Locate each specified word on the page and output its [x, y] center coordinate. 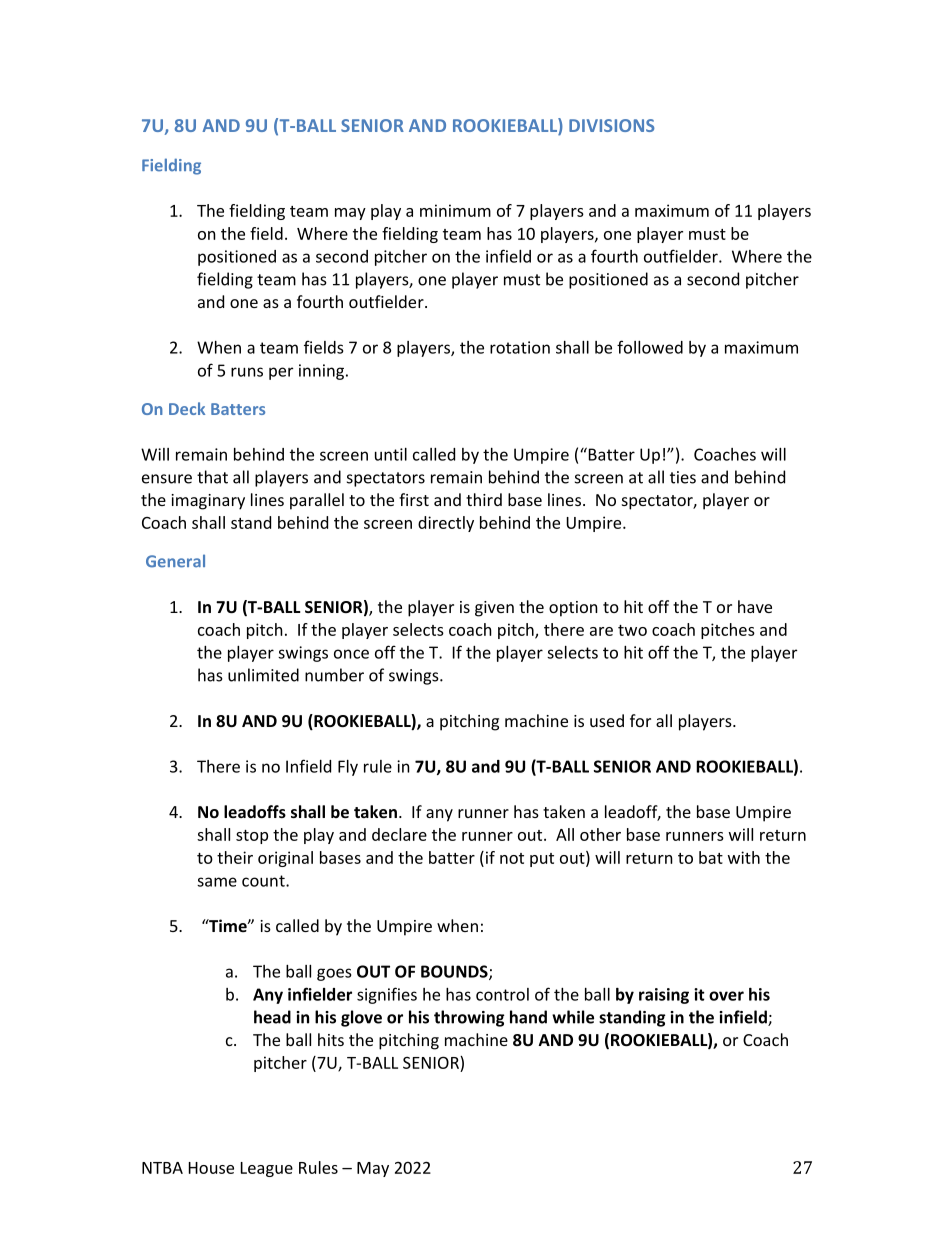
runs [247, 372]
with [744, 857]
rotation [520, 347]
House [211, 1168]
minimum [455, 210]
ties [683, 477]
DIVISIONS [612, 125]
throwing [469, 1018]
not [512, 858]
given [494, 609]
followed [650, 347]
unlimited [263, 675]
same [217, 882]
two [632, 630]
